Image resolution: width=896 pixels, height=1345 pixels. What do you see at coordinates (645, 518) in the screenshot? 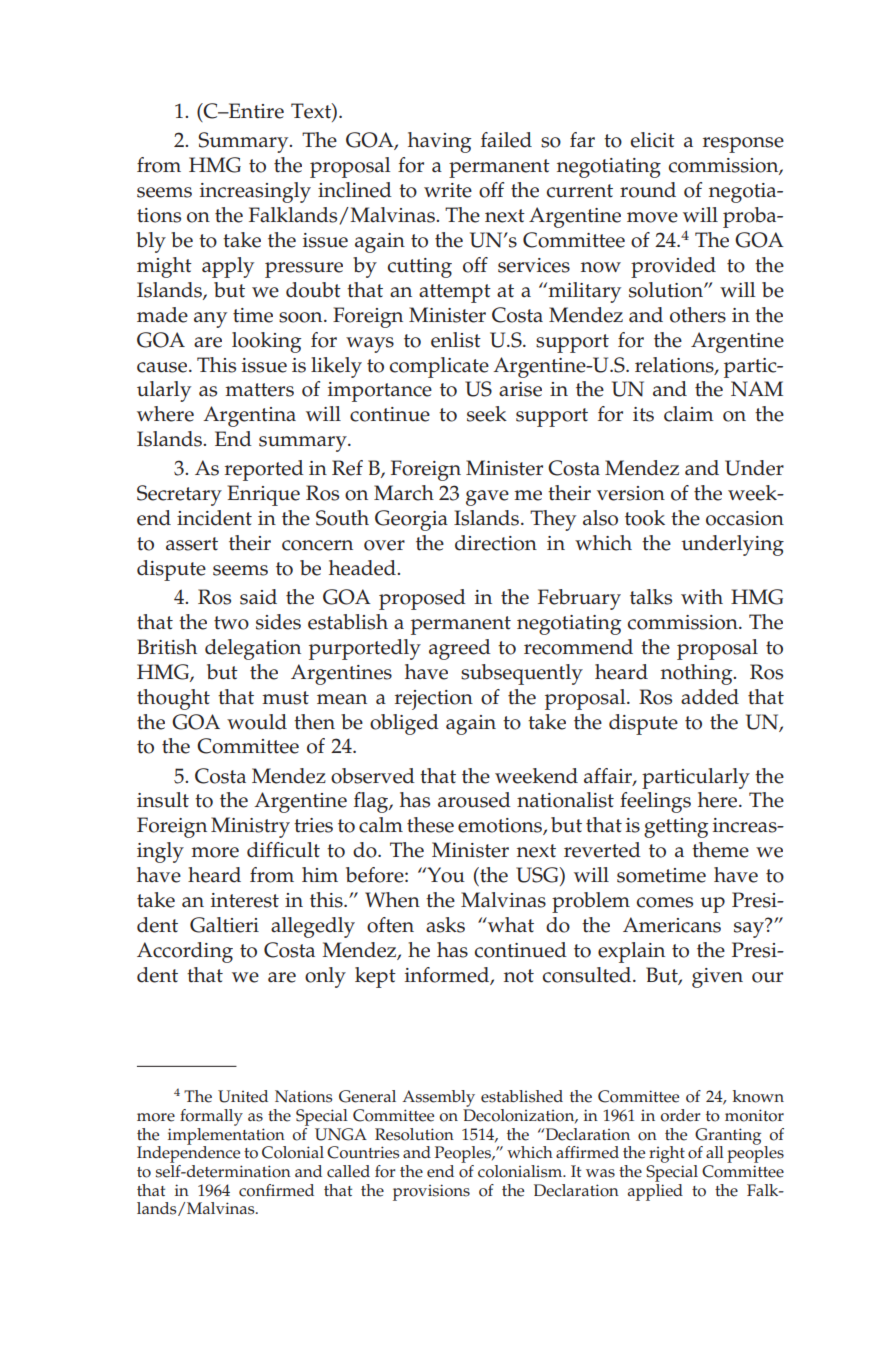
I see `took` at bounding box center [645, 518].
